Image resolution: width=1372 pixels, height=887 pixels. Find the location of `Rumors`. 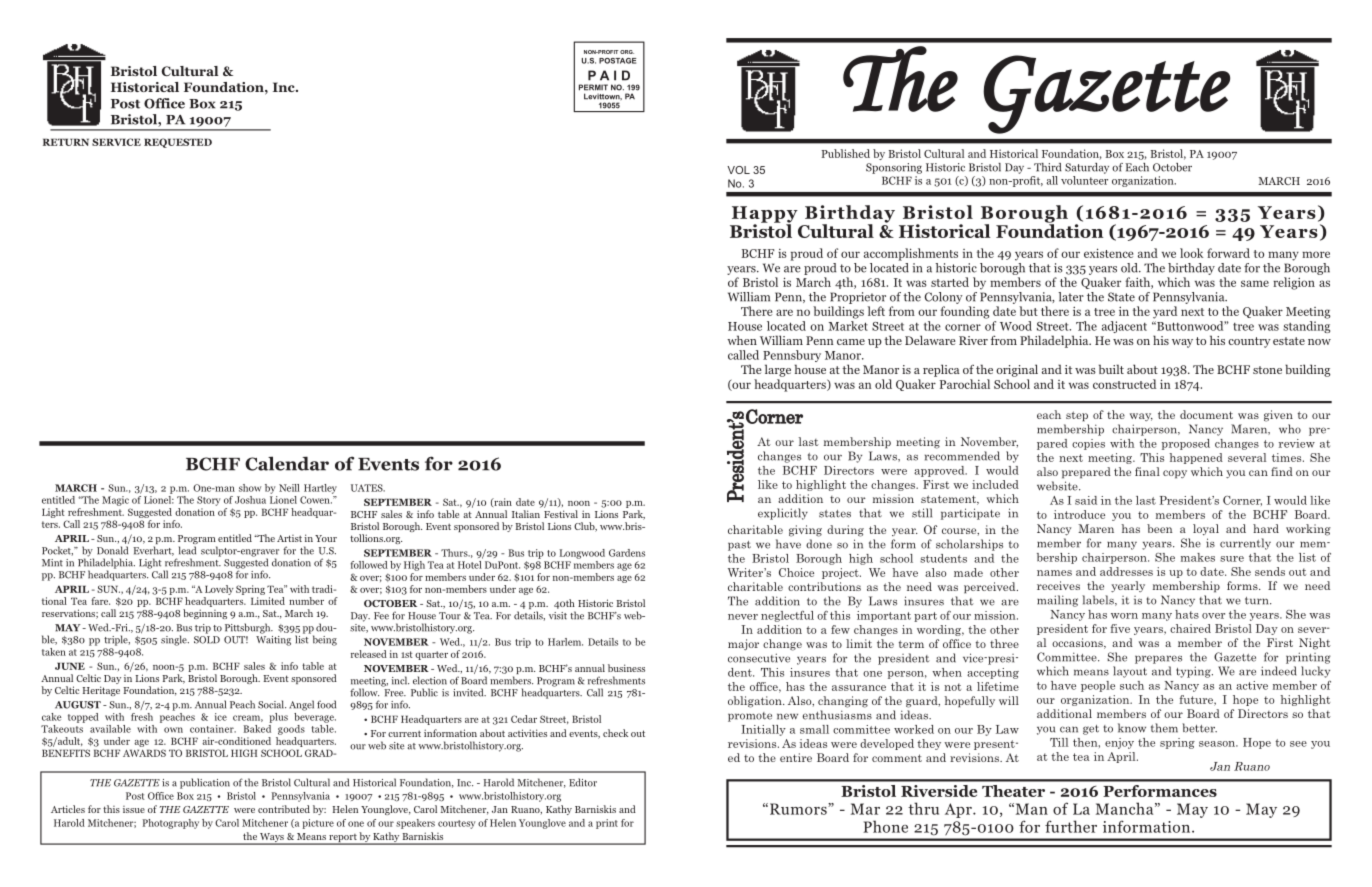

Rumors is located at coordinates (799, 809).
